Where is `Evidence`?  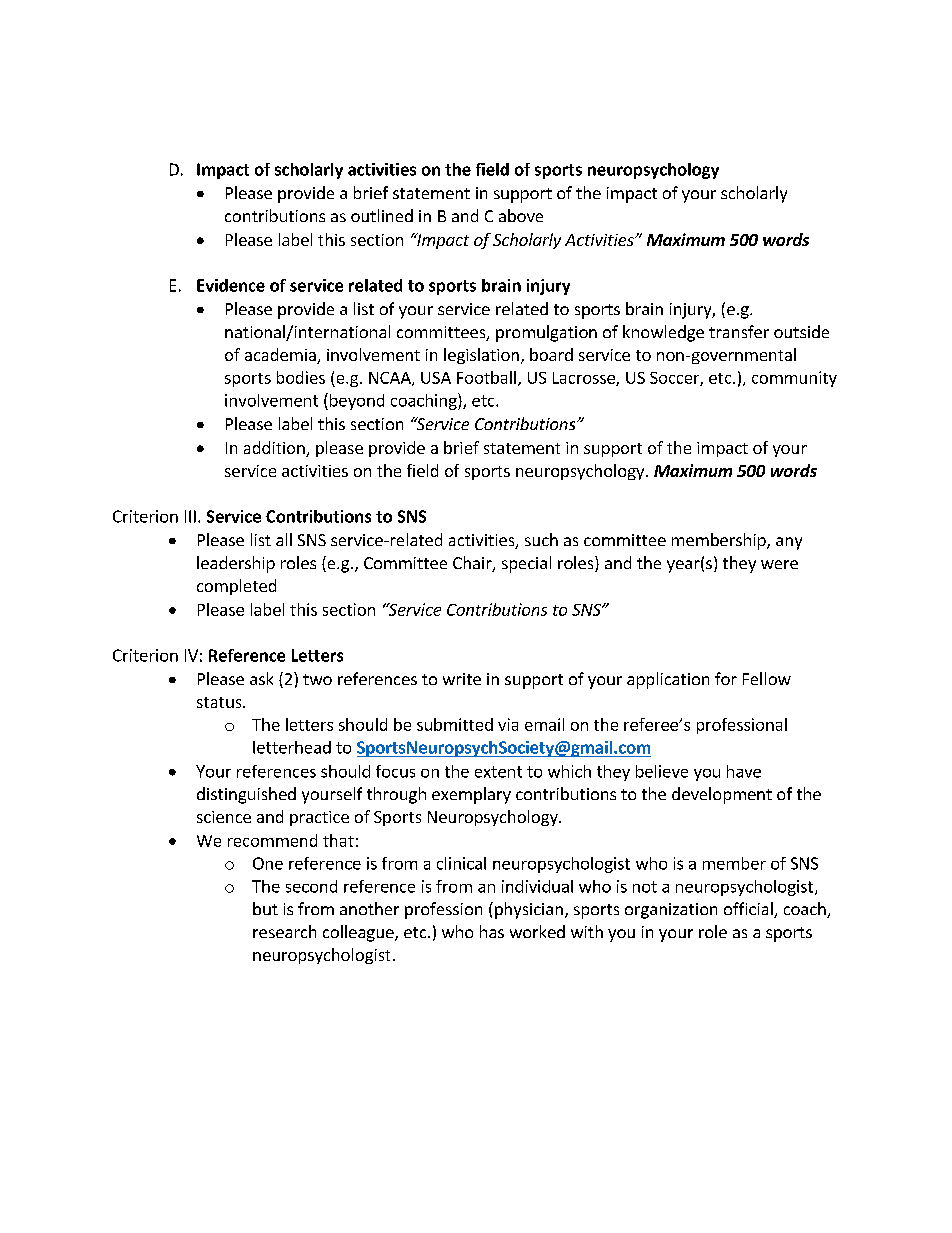
Evidence is located at coordinates (231, 285).
